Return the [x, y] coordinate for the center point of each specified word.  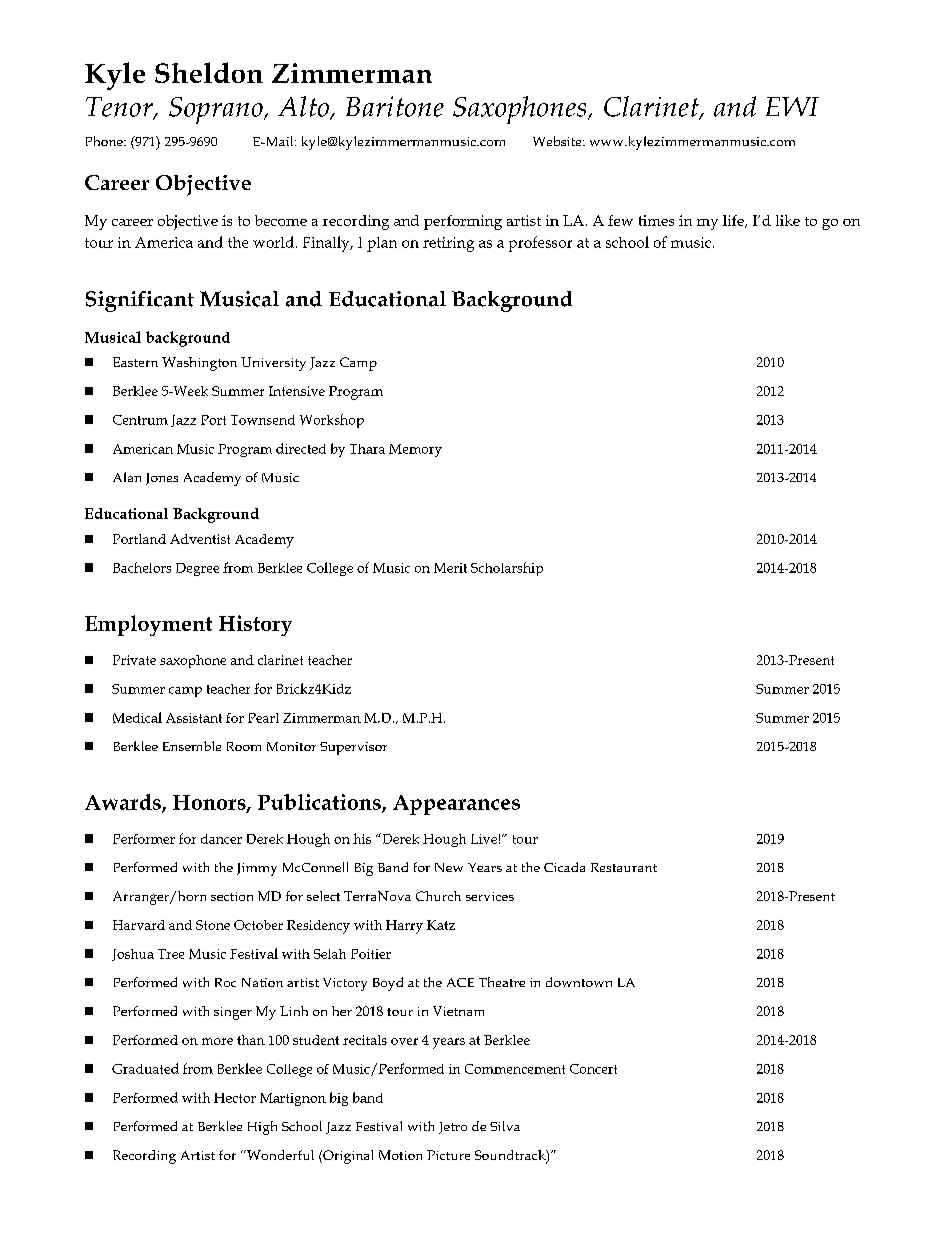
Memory [415, 450]
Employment [148, 625]
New [449, 867]
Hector [235, 1098]
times [656, 220]
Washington [199, 364]
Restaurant [624, 867]
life [734, 221]
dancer [221, 839]
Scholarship [507, 569]
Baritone [395, 106]
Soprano [217, 110]
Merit [450, 568]
